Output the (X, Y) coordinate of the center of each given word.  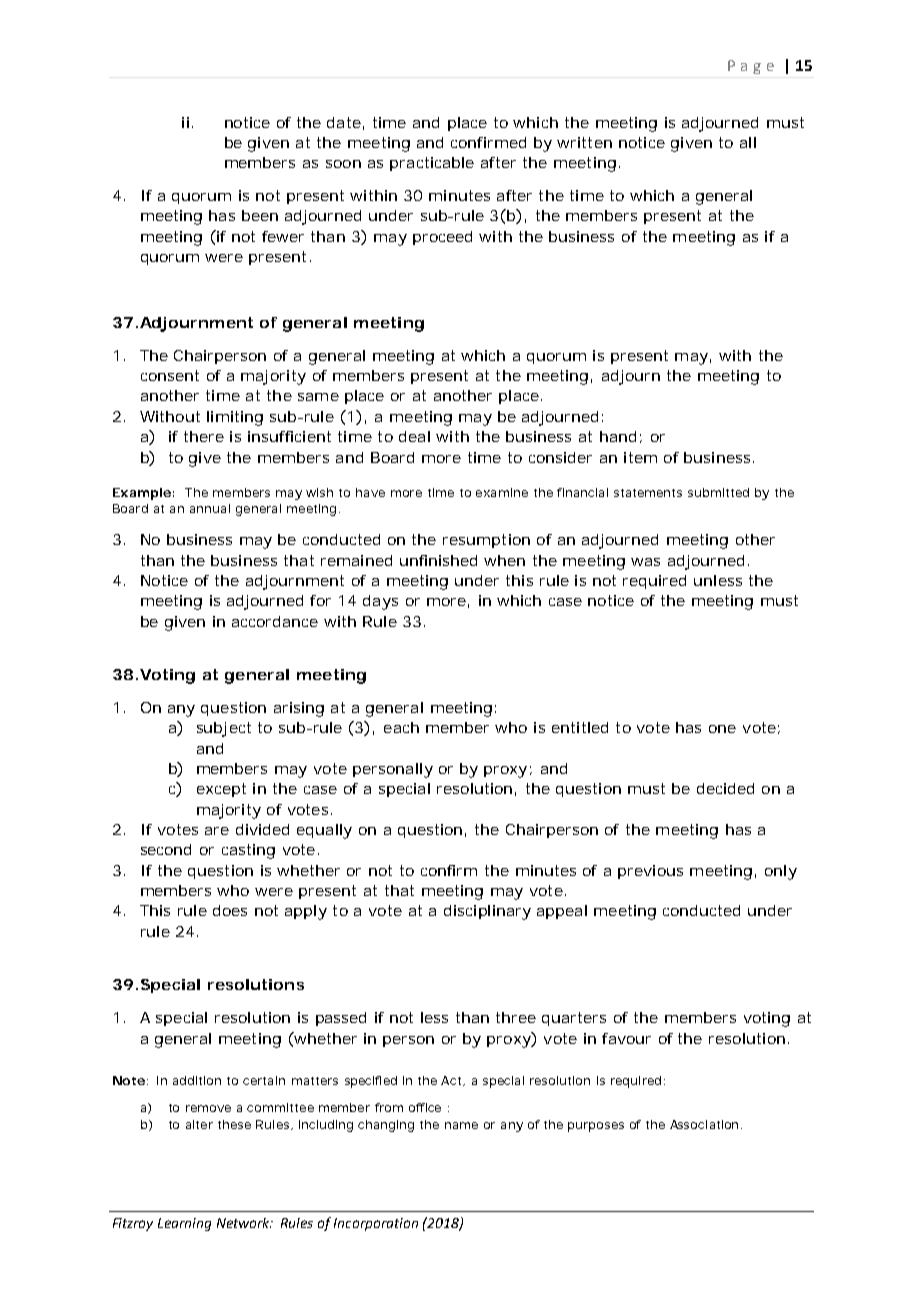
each (401, 727)
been (260, 215)
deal (414, 436)
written (584, 142)
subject (224, 729)
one (722, 729)
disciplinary (487, 912)
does (230, 910)
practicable (432, 164)
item (640, 457)
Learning (184, 1224)
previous (650, 872)
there (204, 436)
